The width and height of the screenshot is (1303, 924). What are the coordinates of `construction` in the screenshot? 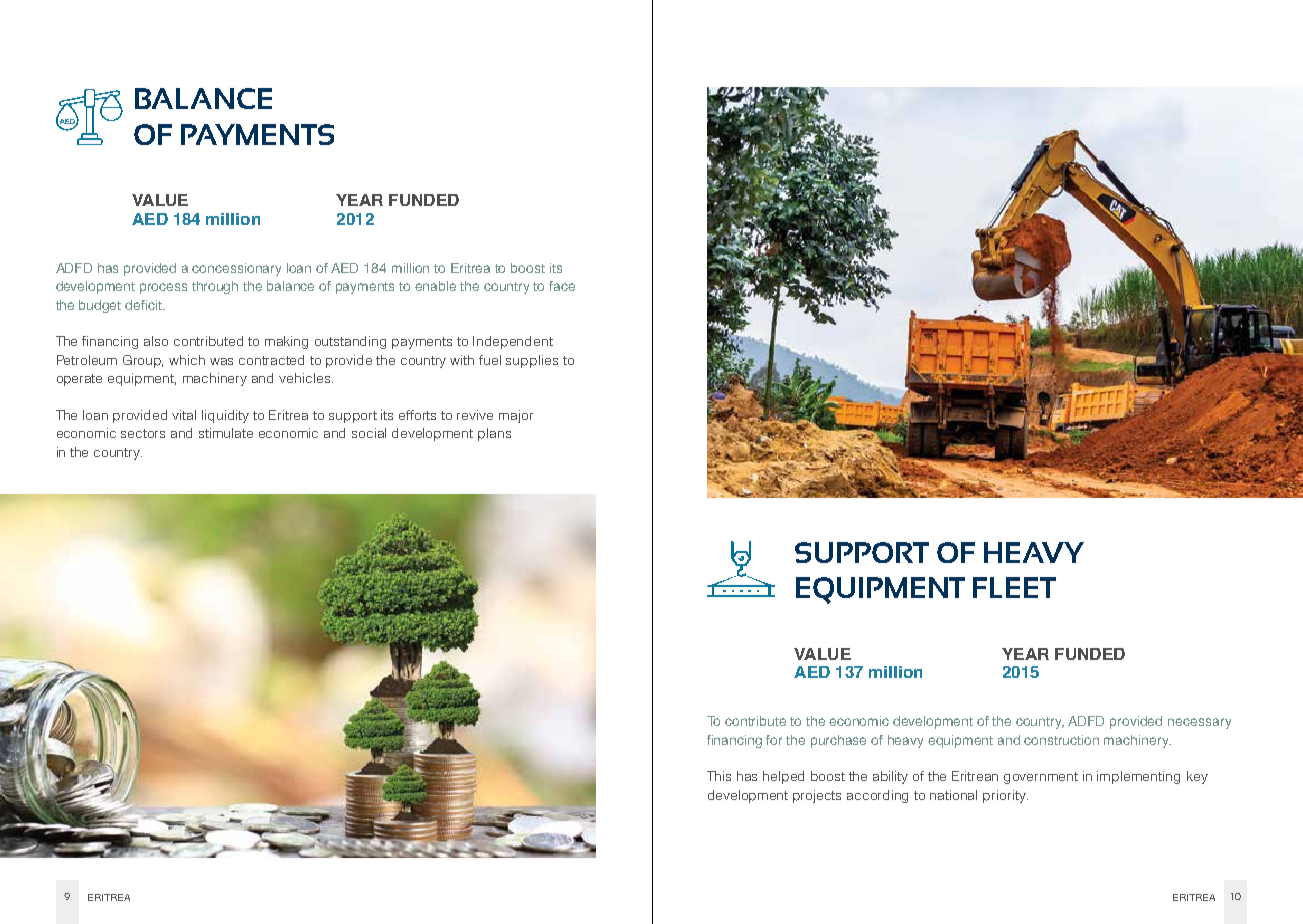 It's located at (1061, 740).
